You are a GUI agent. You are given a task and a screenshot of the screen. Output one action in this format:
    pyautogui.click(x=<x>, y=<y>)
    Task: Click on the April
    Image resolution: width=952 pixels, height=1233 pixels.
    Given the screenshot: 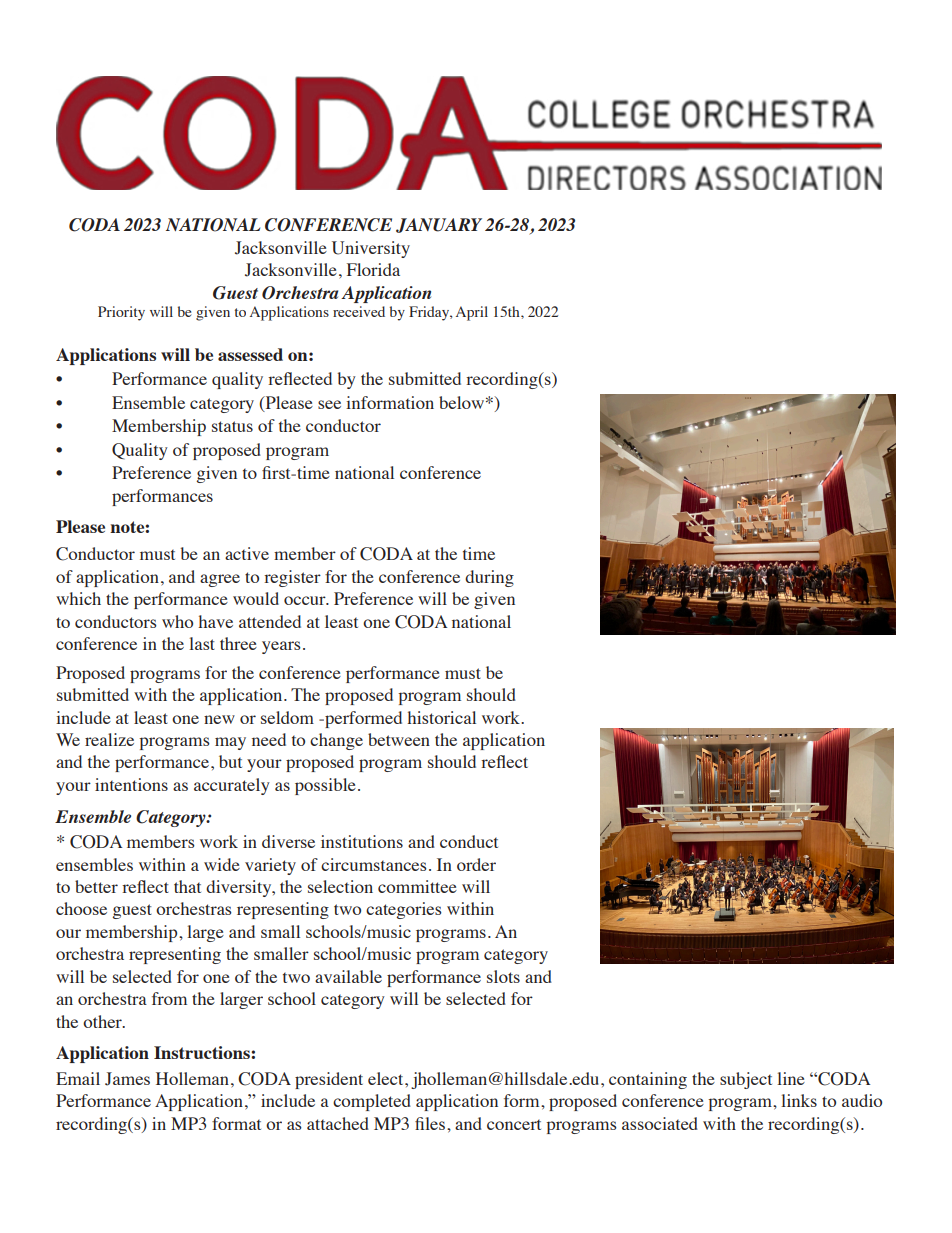 What is the action you would take?
    pyautogui.click(x=472, y=313)
